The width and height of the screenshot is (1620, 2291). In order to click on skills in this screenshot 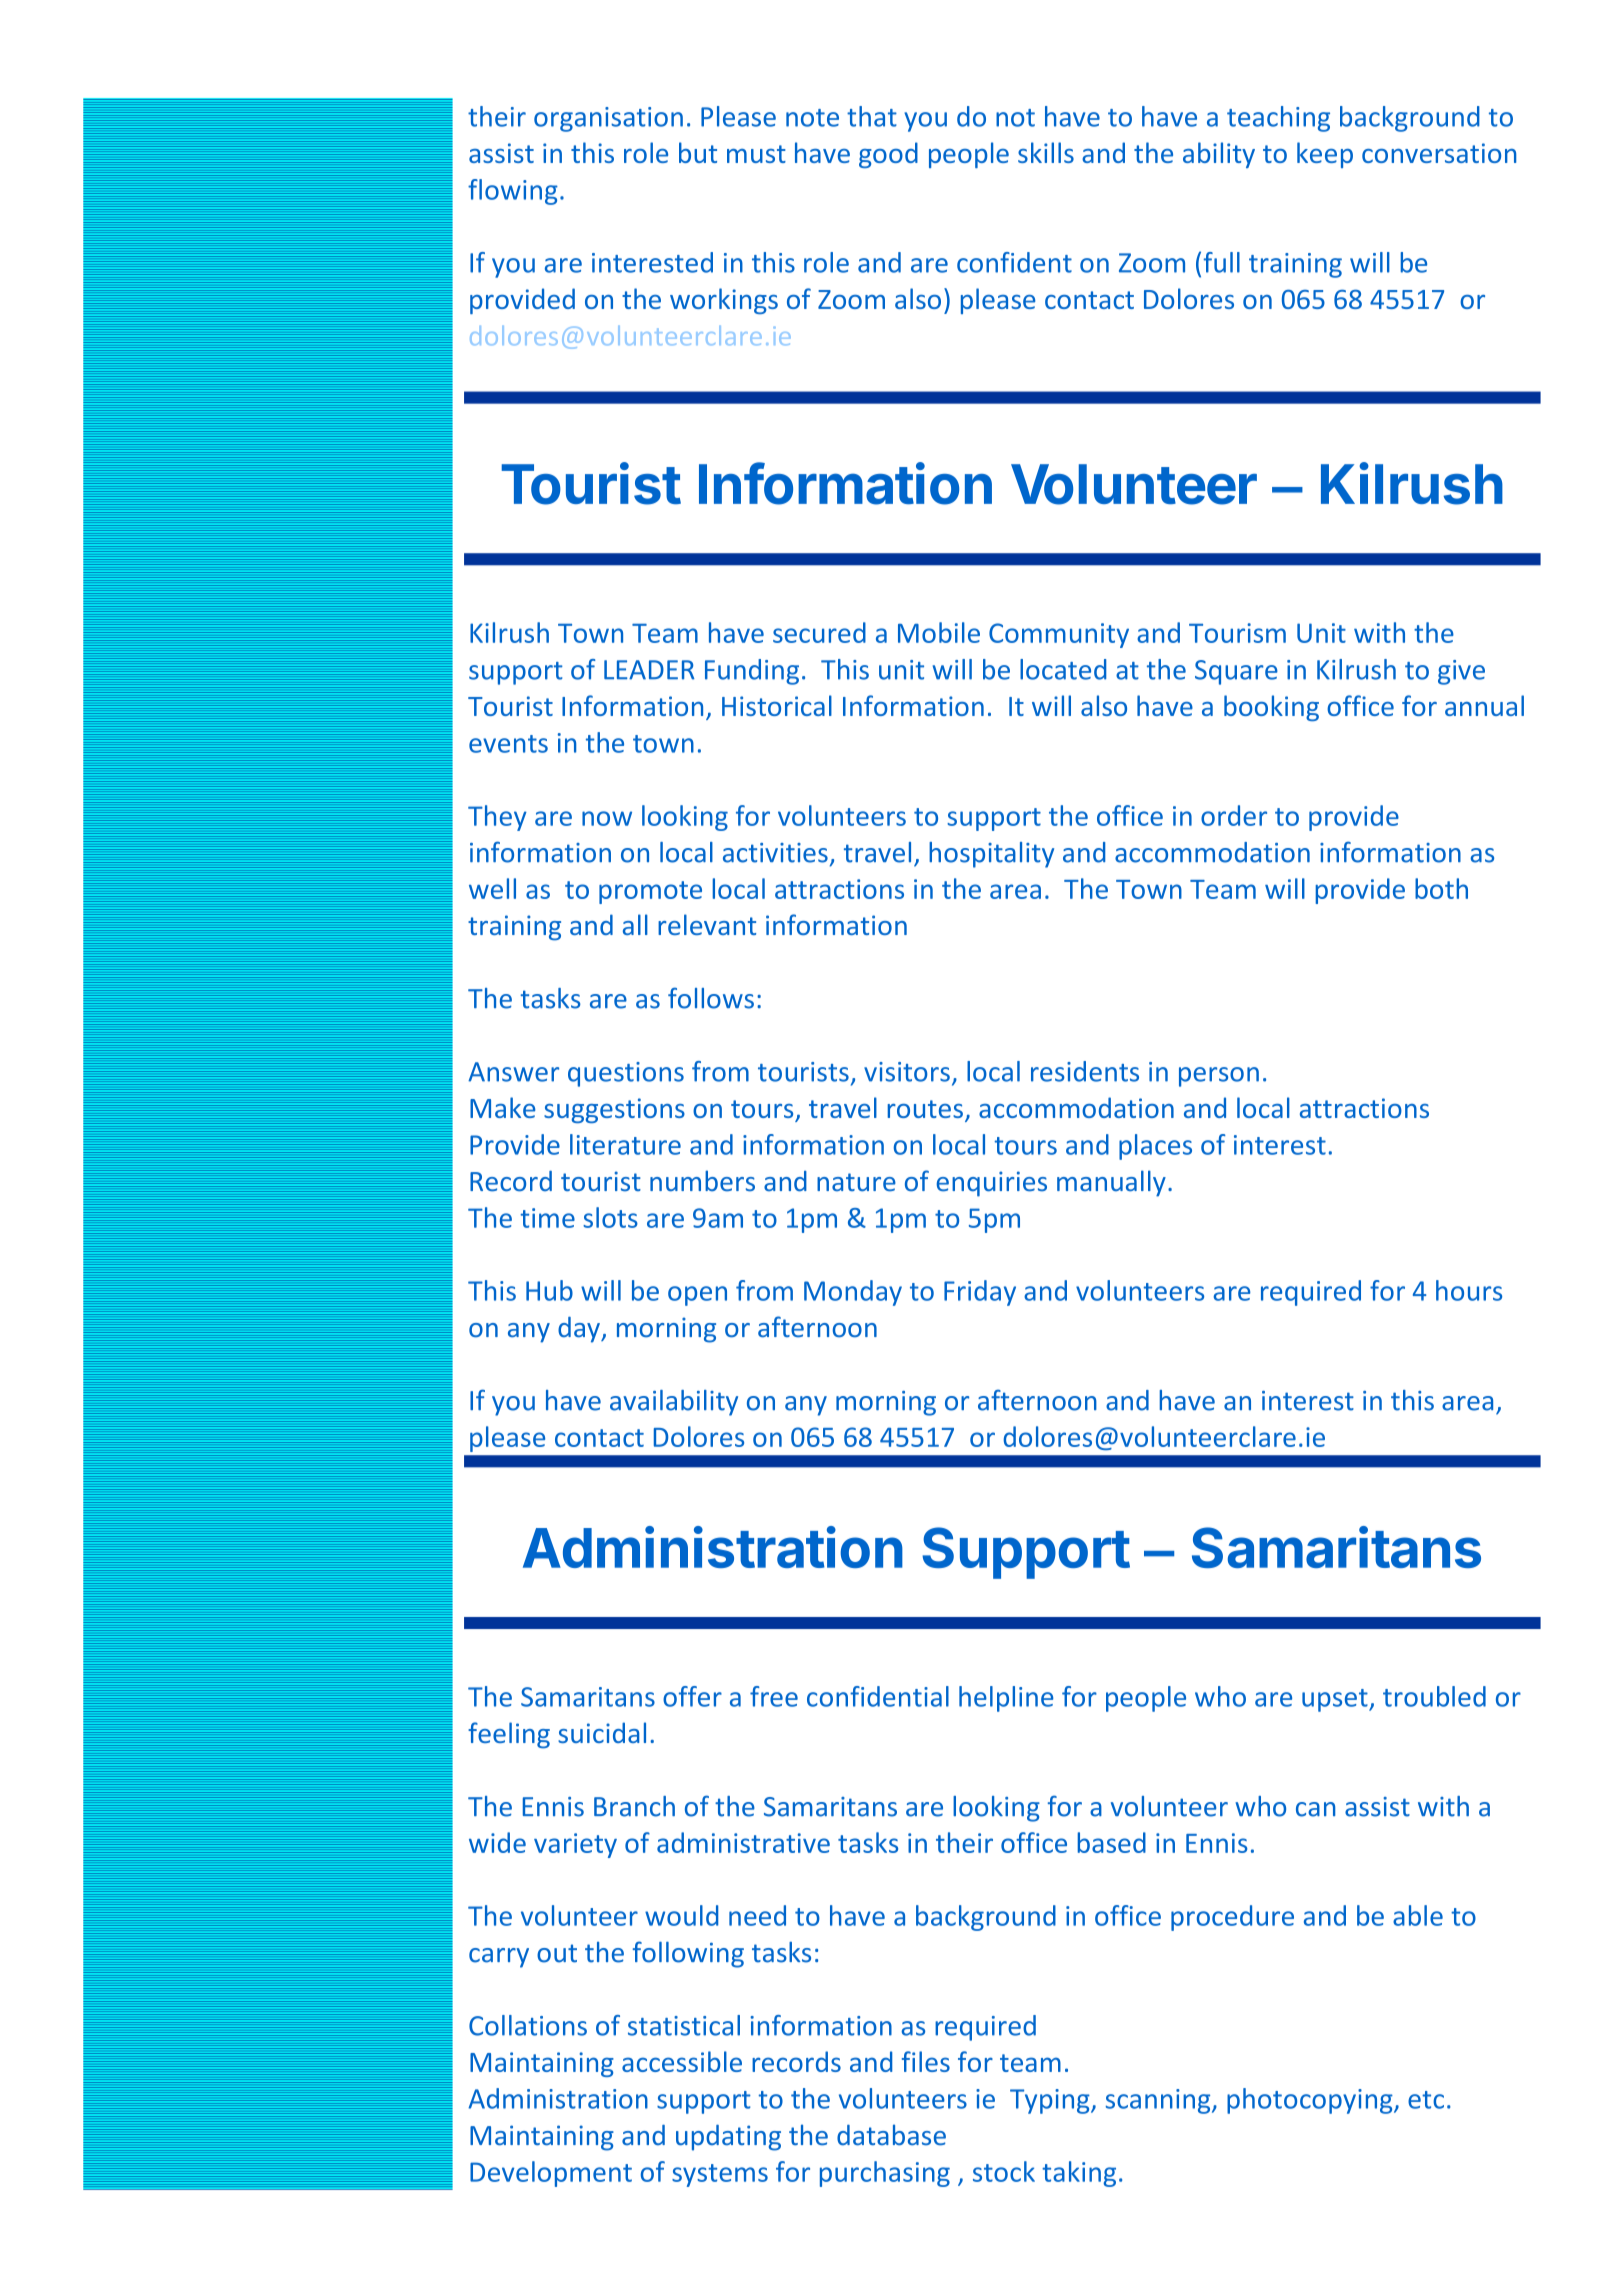, I will do `click(1046, 152)`.
